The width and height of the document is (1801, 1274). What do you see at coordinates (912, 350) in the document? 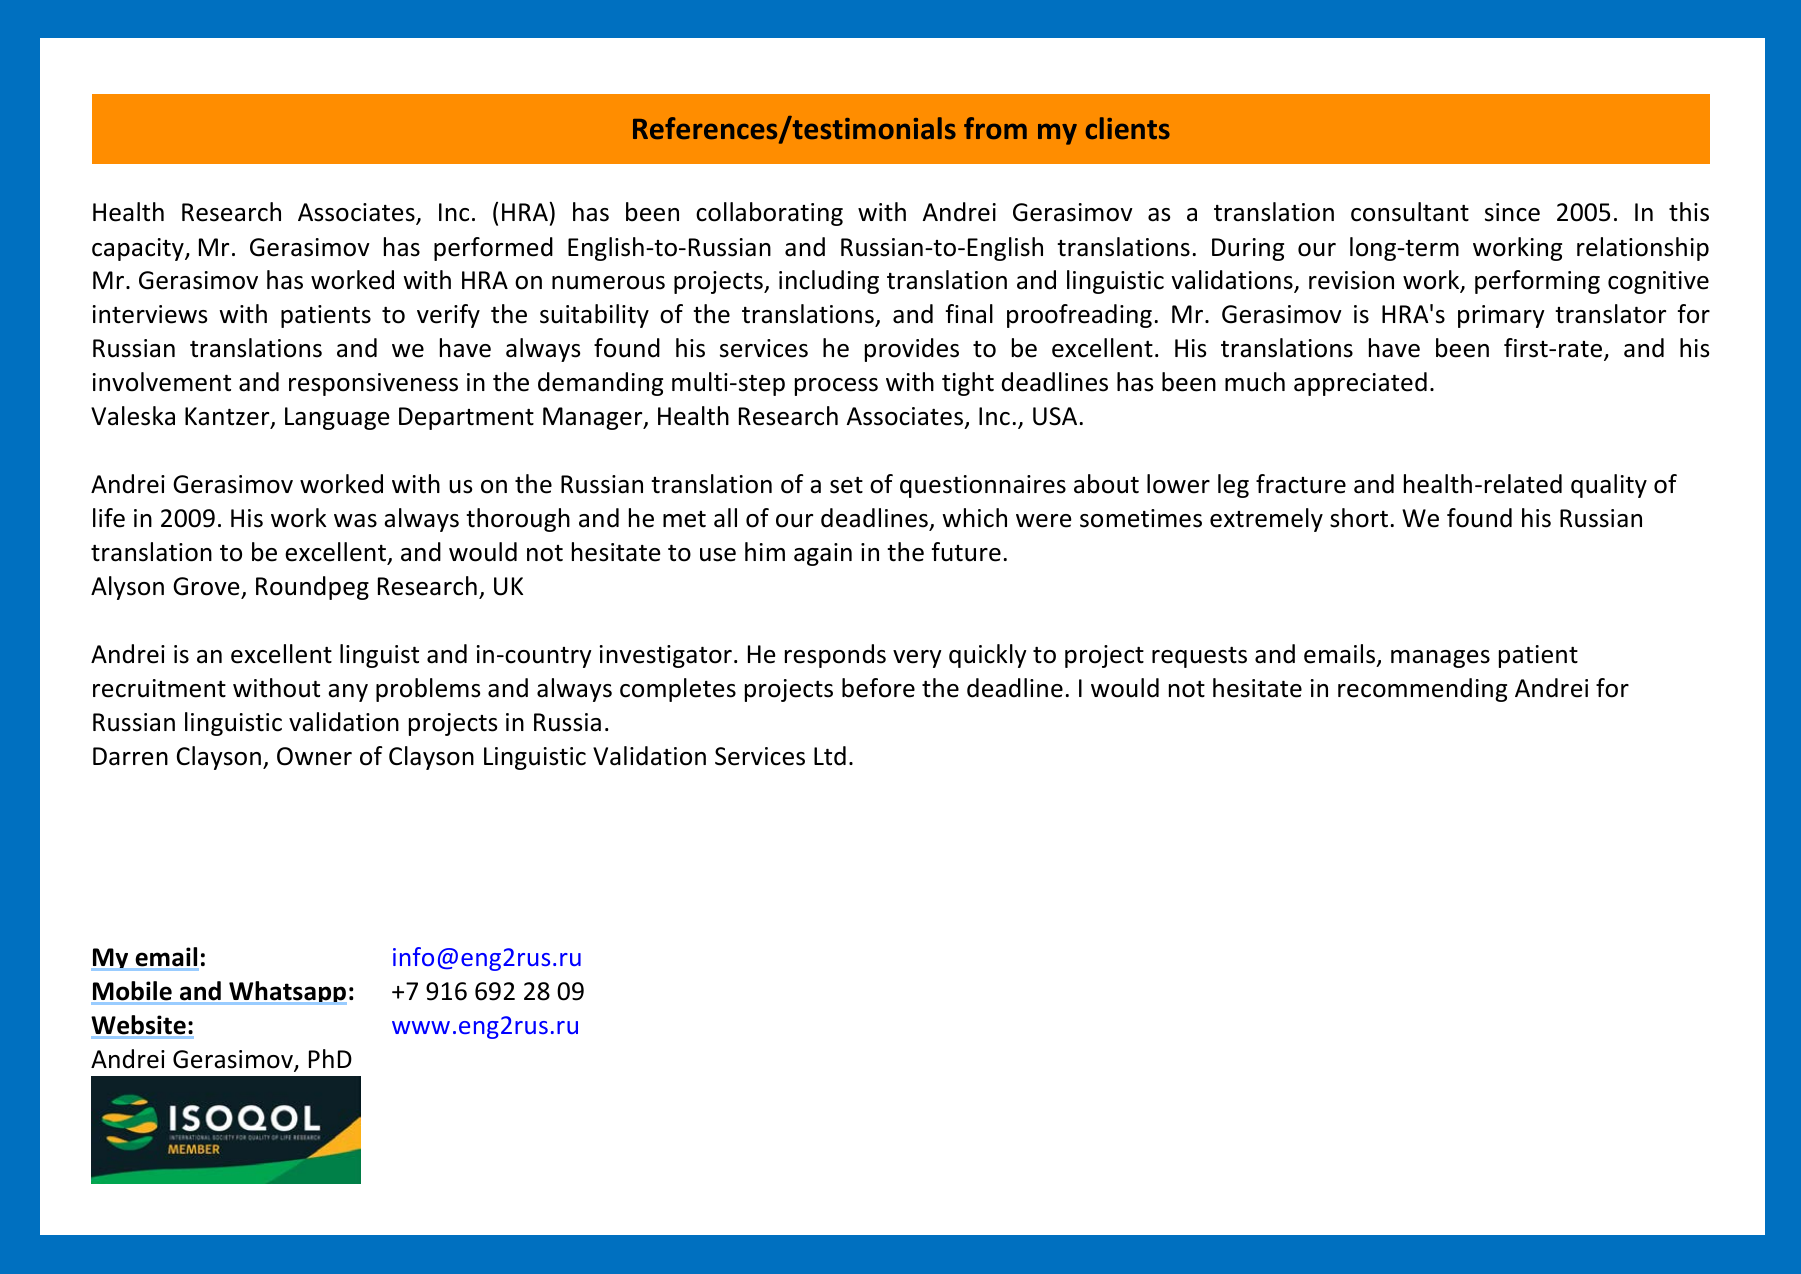
I see `provides` at bounding box center [912, 350].
